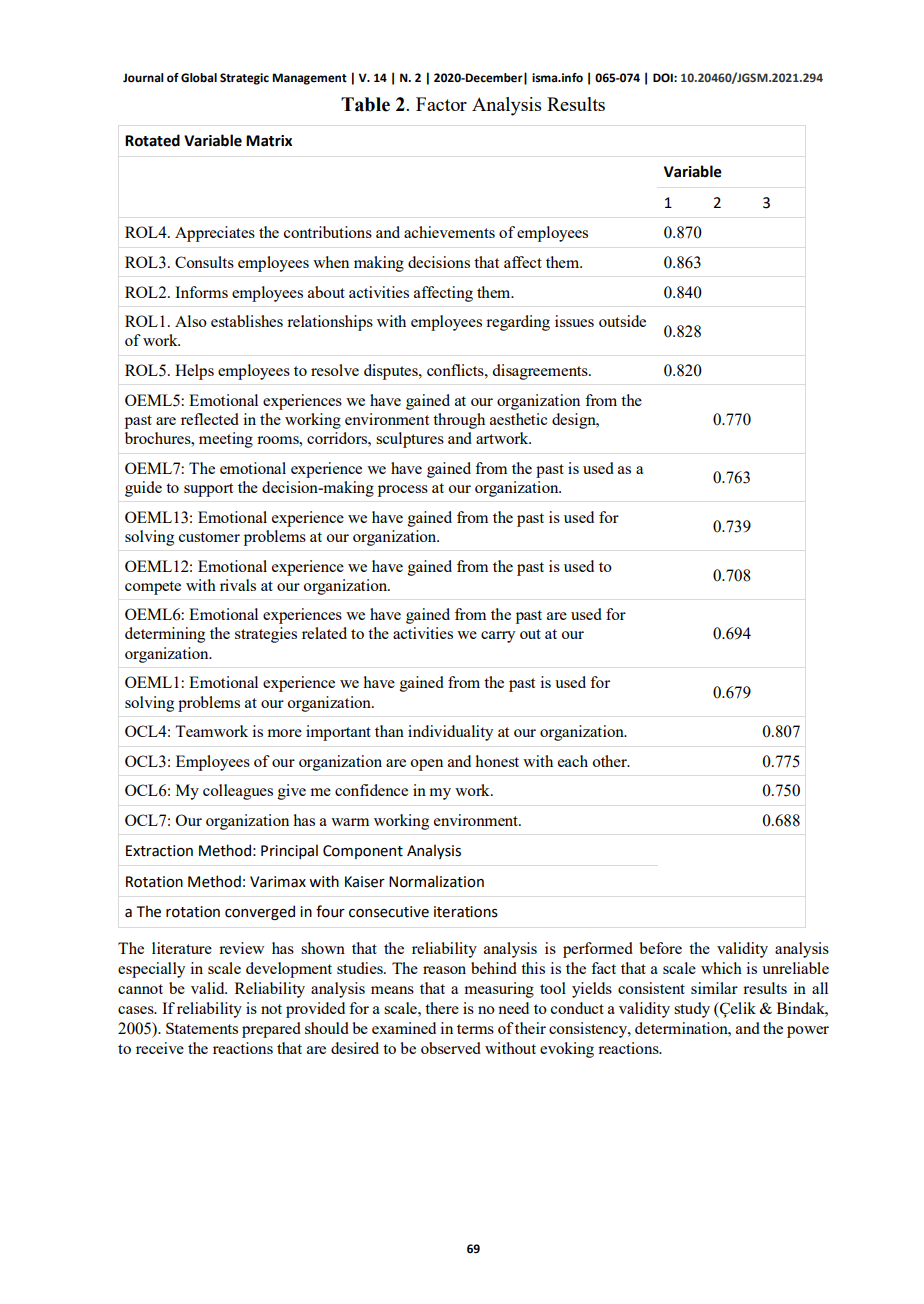 This screenshot has width=924, height=1304. What do you see at coordinates (244, 79) in the screenshot?
I see `Strategic` at bounding box center [244, 79].
